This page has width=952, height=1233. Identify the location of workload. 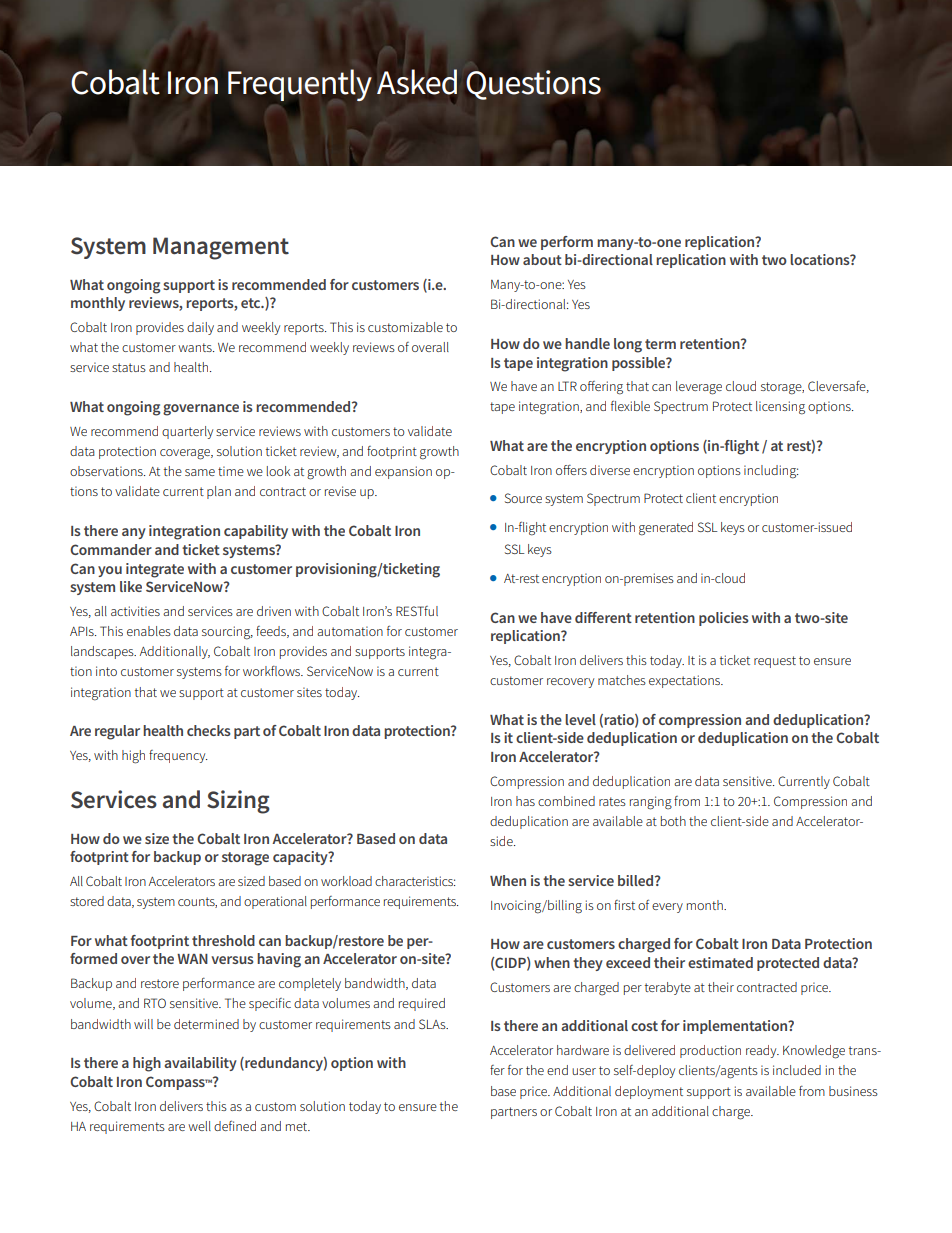
(346, 881).
